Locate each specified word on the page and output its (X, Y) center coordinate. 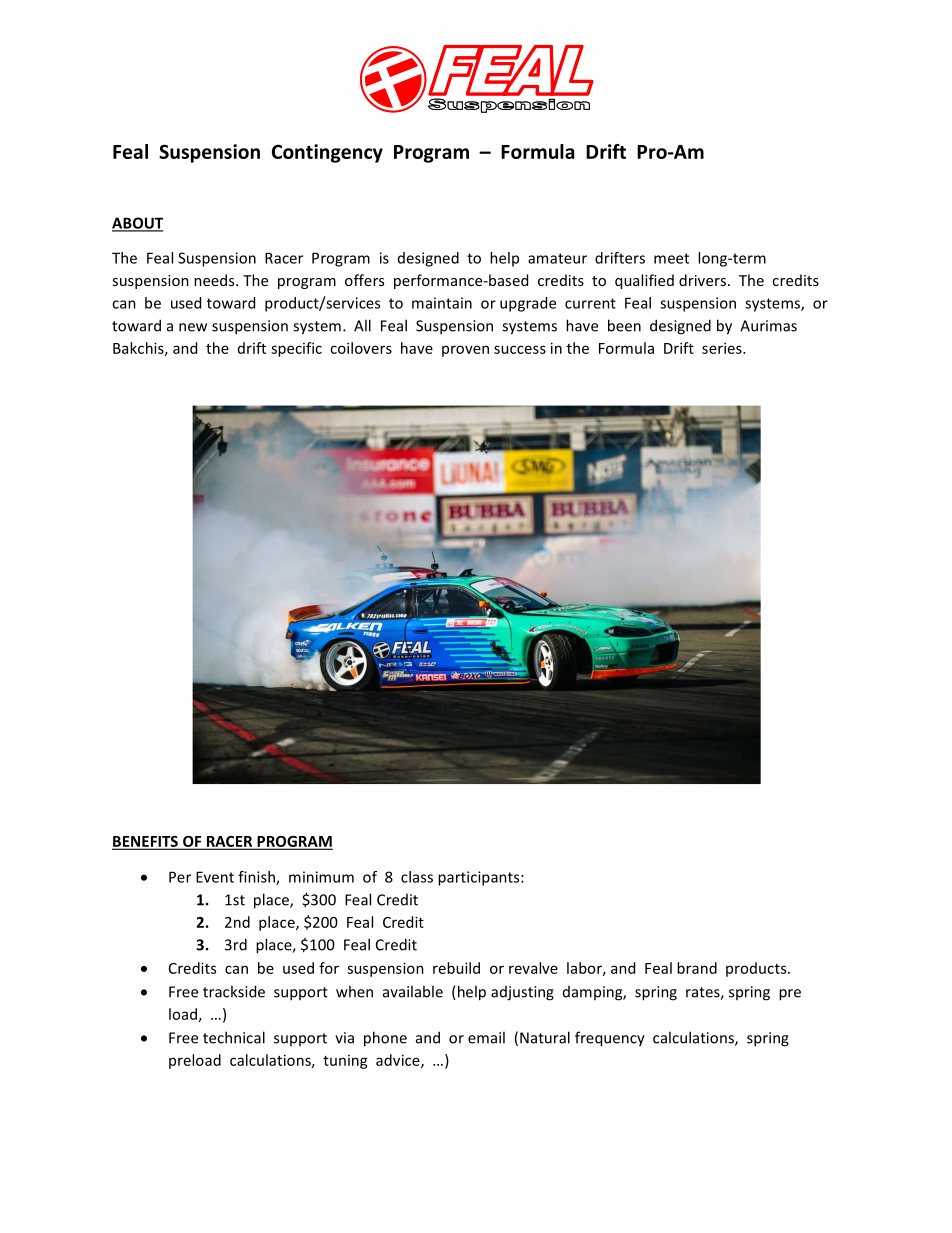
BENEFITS (146, 842)
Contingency (327, 153)
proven (465, 351)
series (723, 348)
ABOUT (137, 224)
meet (671, 258)
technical (234, 1037)
